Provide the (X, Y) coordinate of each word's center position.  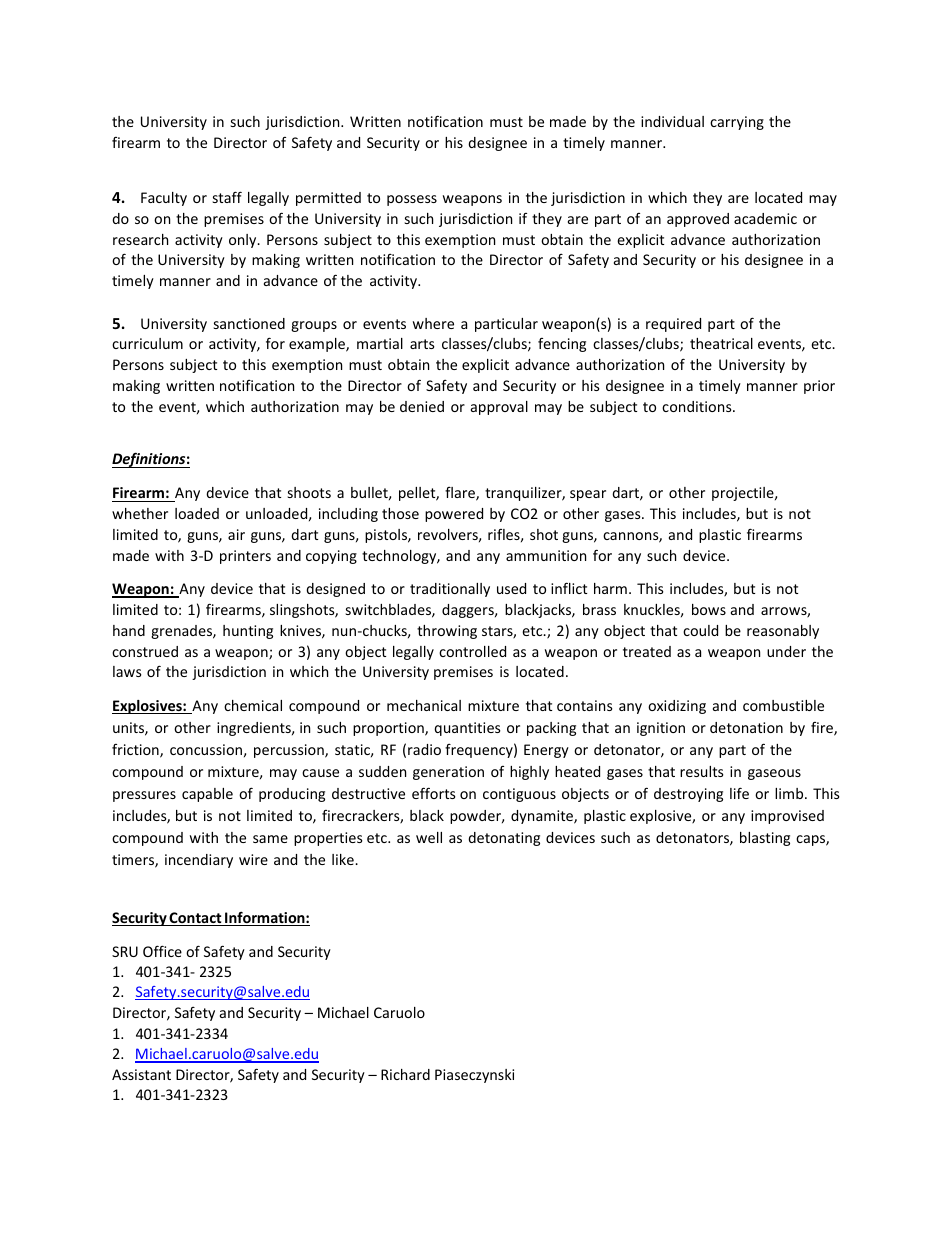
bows (709, 609)
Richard (405, 1074)
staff (227, 197)
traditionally (450, 590)
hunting (248, 632)
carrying (737, 123)
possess (412, 200)
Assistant (141, 1074)
